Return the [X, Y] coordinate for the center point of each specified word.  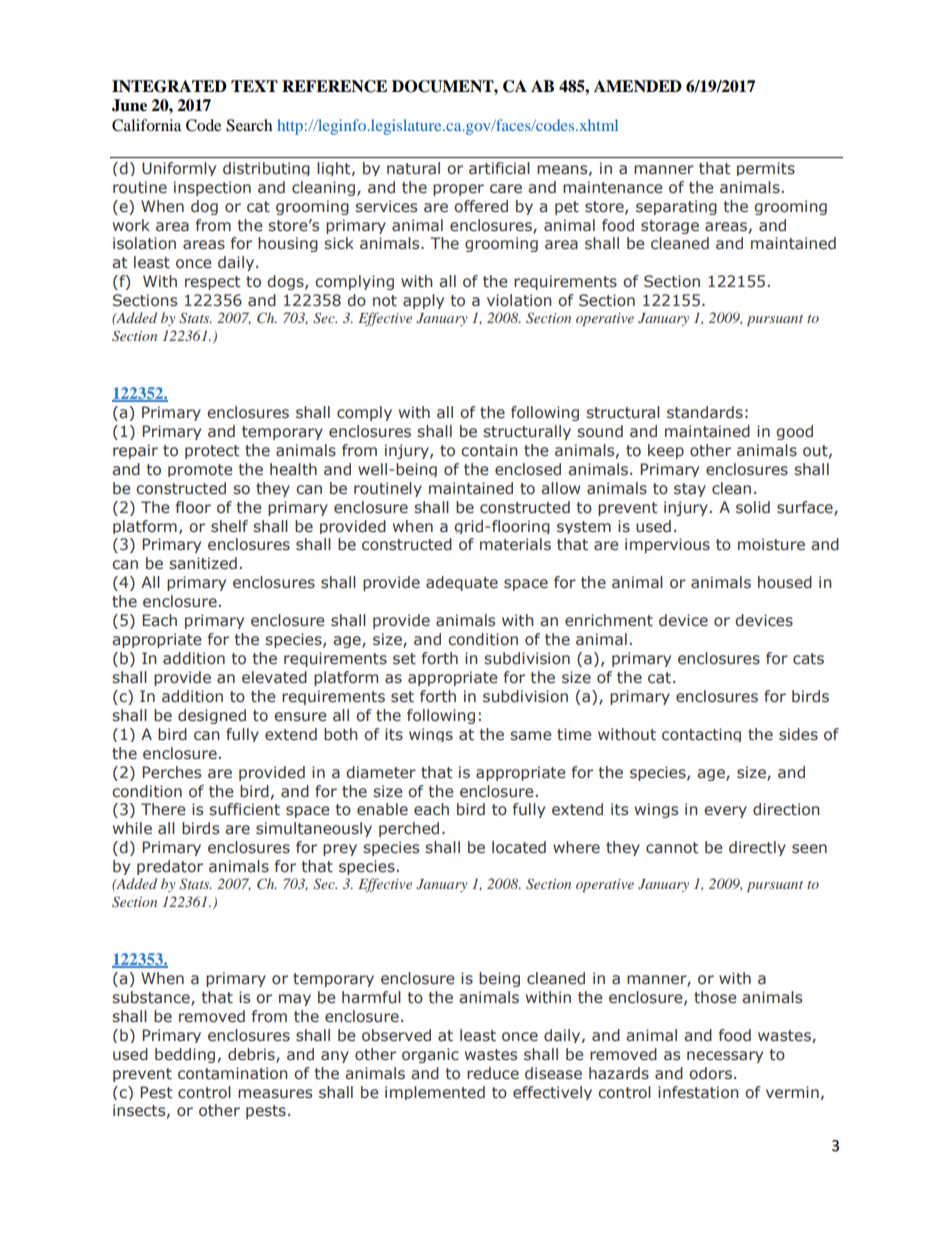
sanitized [203, 563]
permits [766, 169]
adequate [462, 583]
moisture [771, 544]
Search [249, 125]
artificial [499, 168]
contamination [232, 1073]
